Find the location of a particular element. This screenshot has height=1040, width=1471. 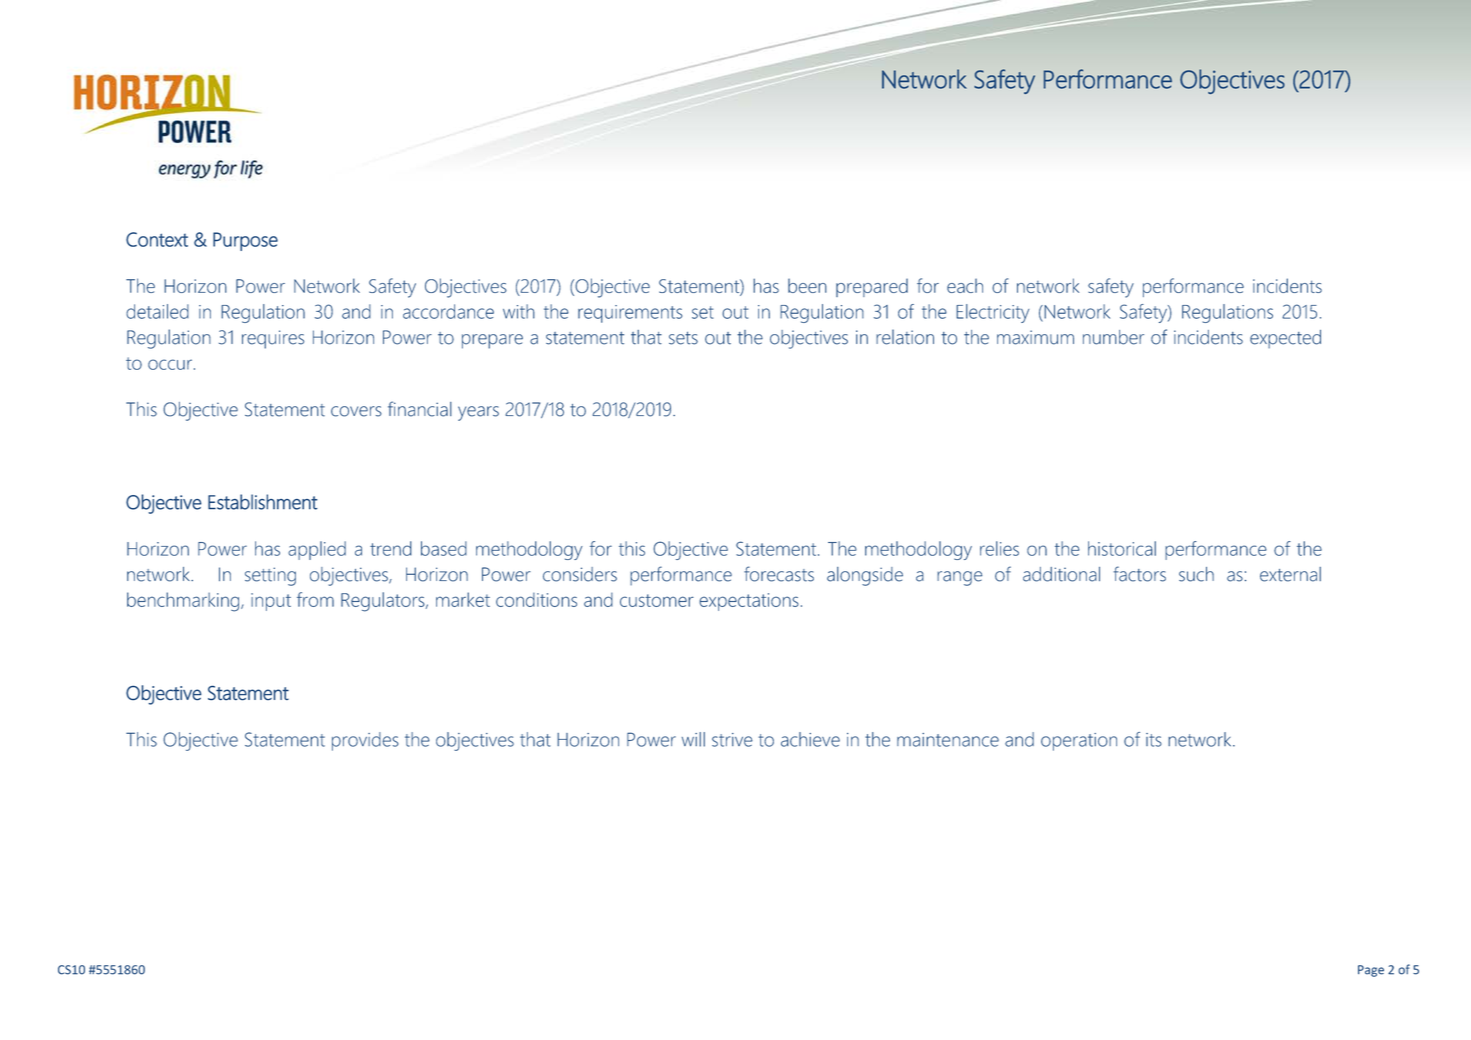

number is located at coordinates (1113, 337).
